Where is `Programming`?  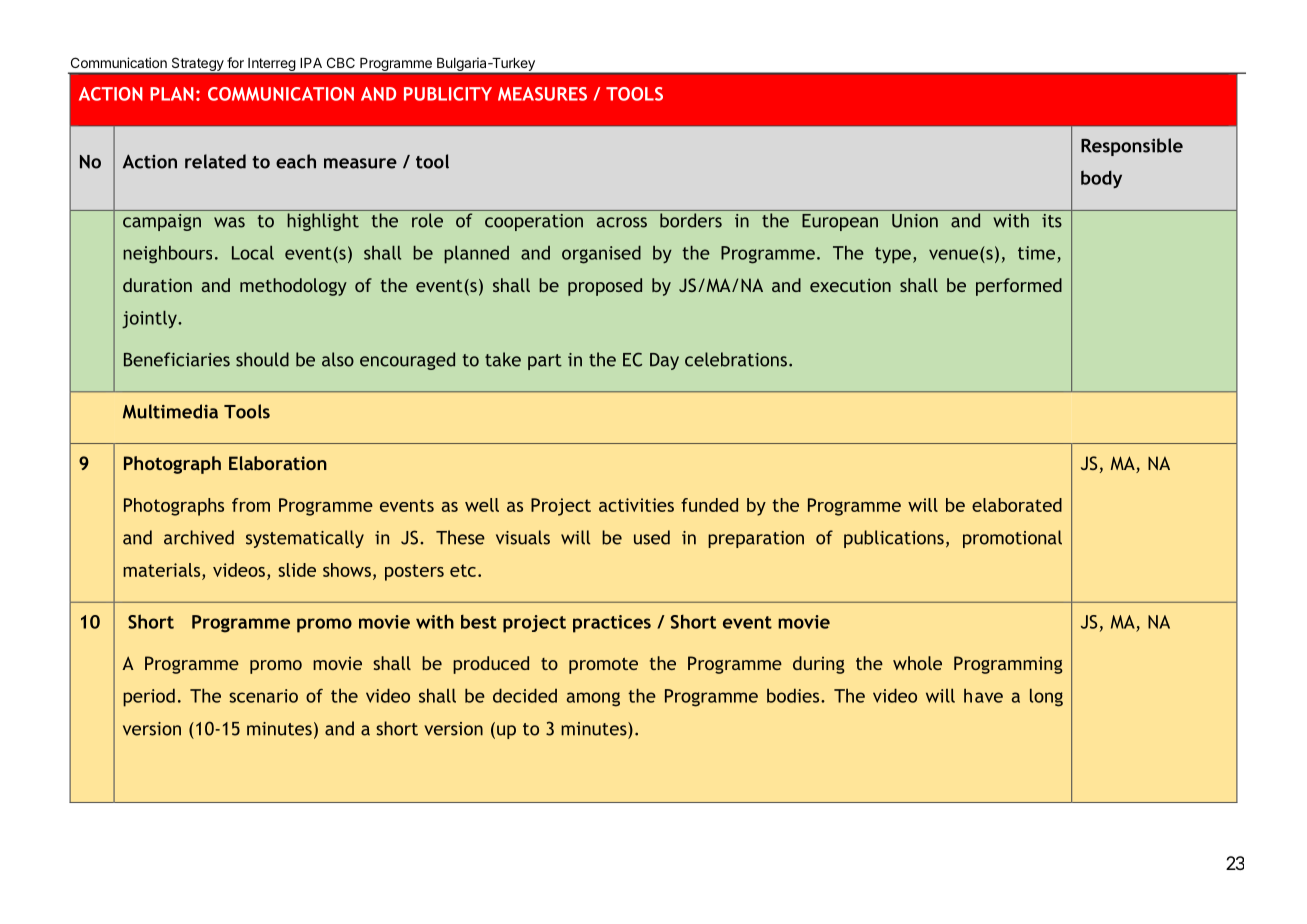 Programming is located at coordinates (1008, 665).
